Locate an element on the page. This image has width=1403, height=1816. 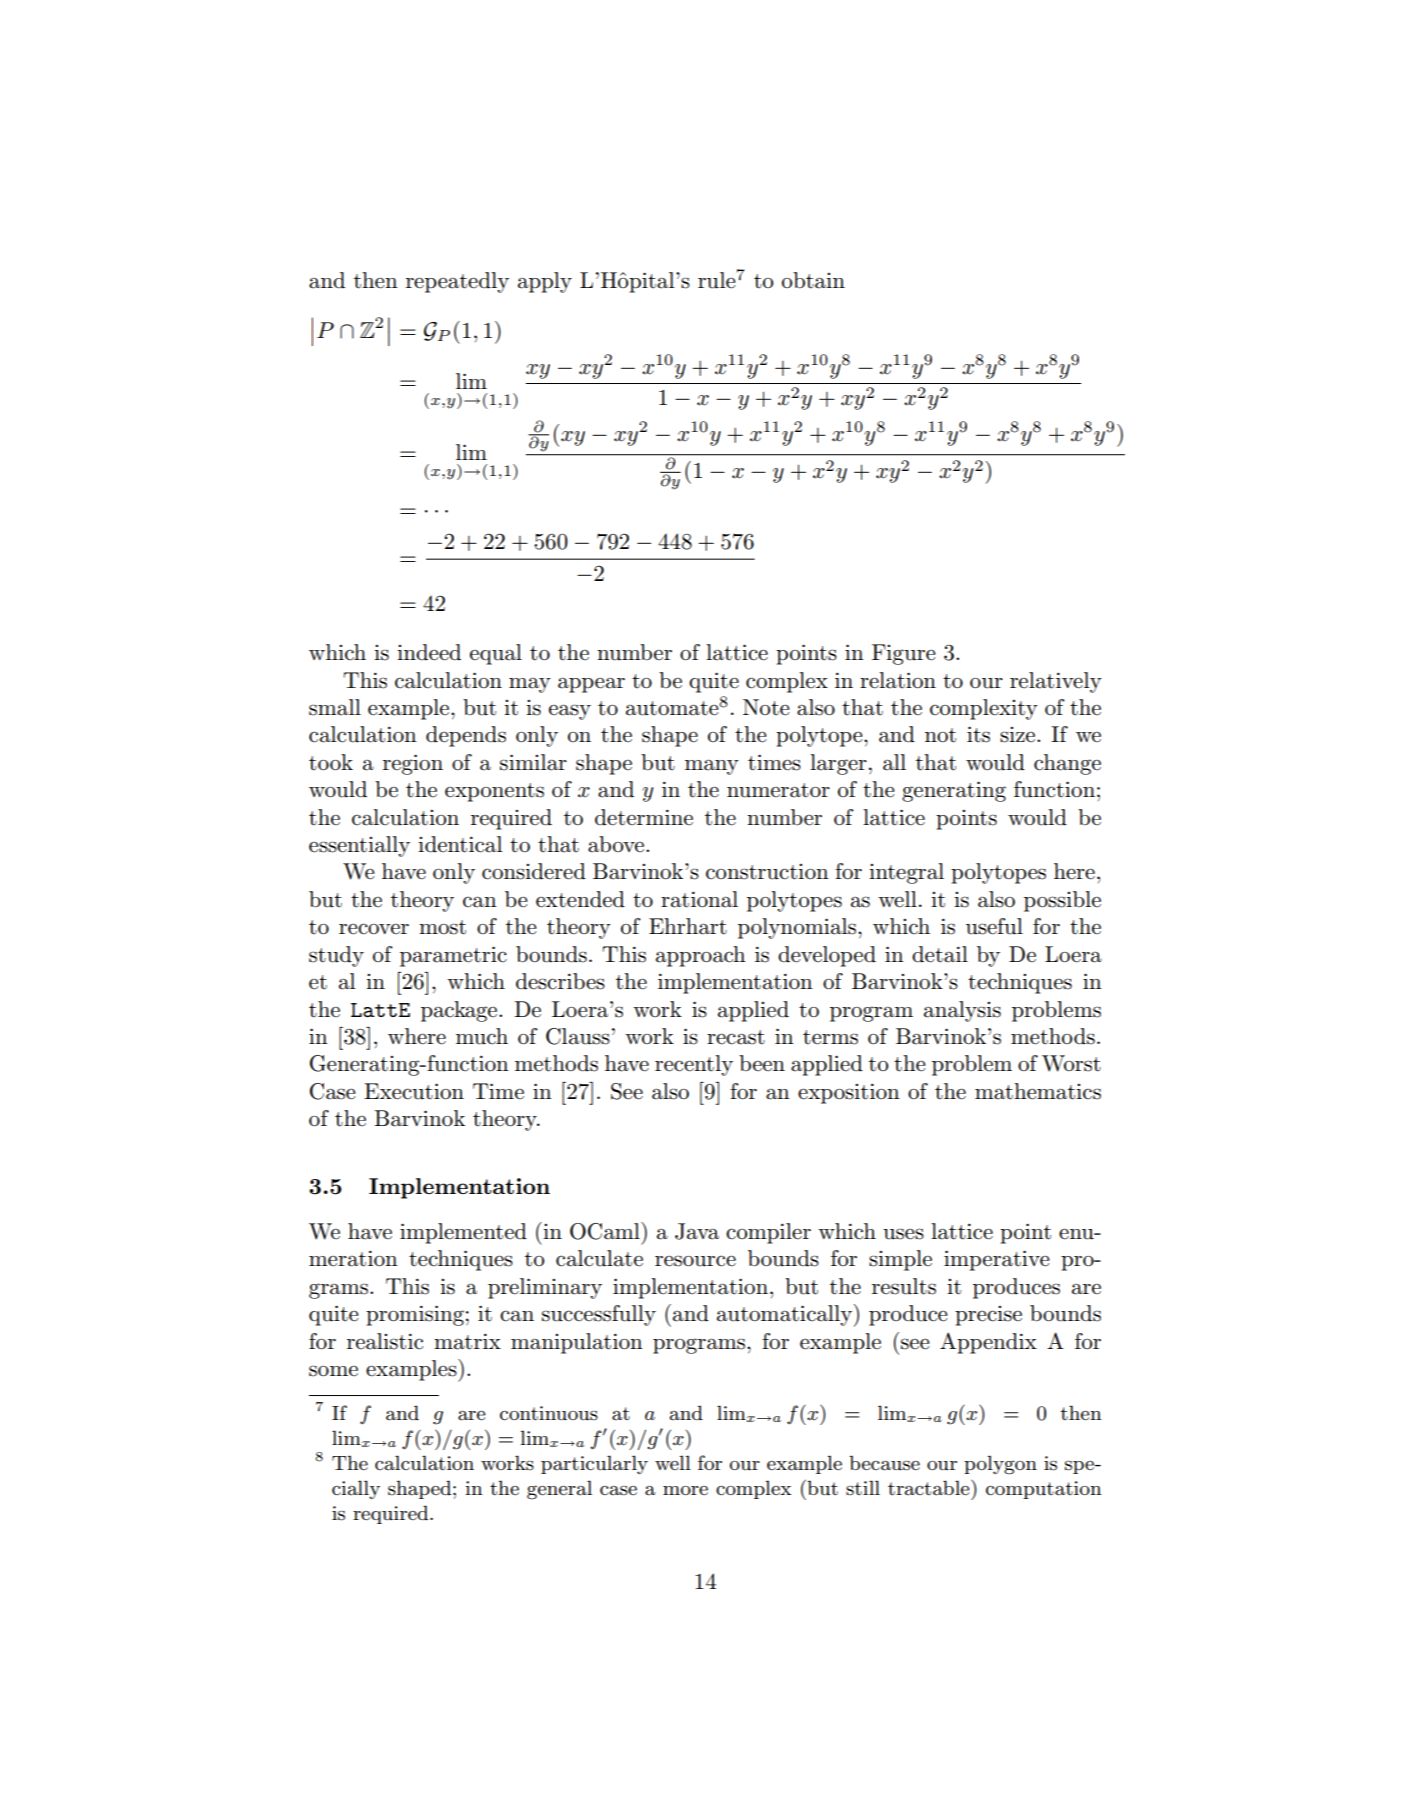
imperative is located at coordinates (997, 1260).
